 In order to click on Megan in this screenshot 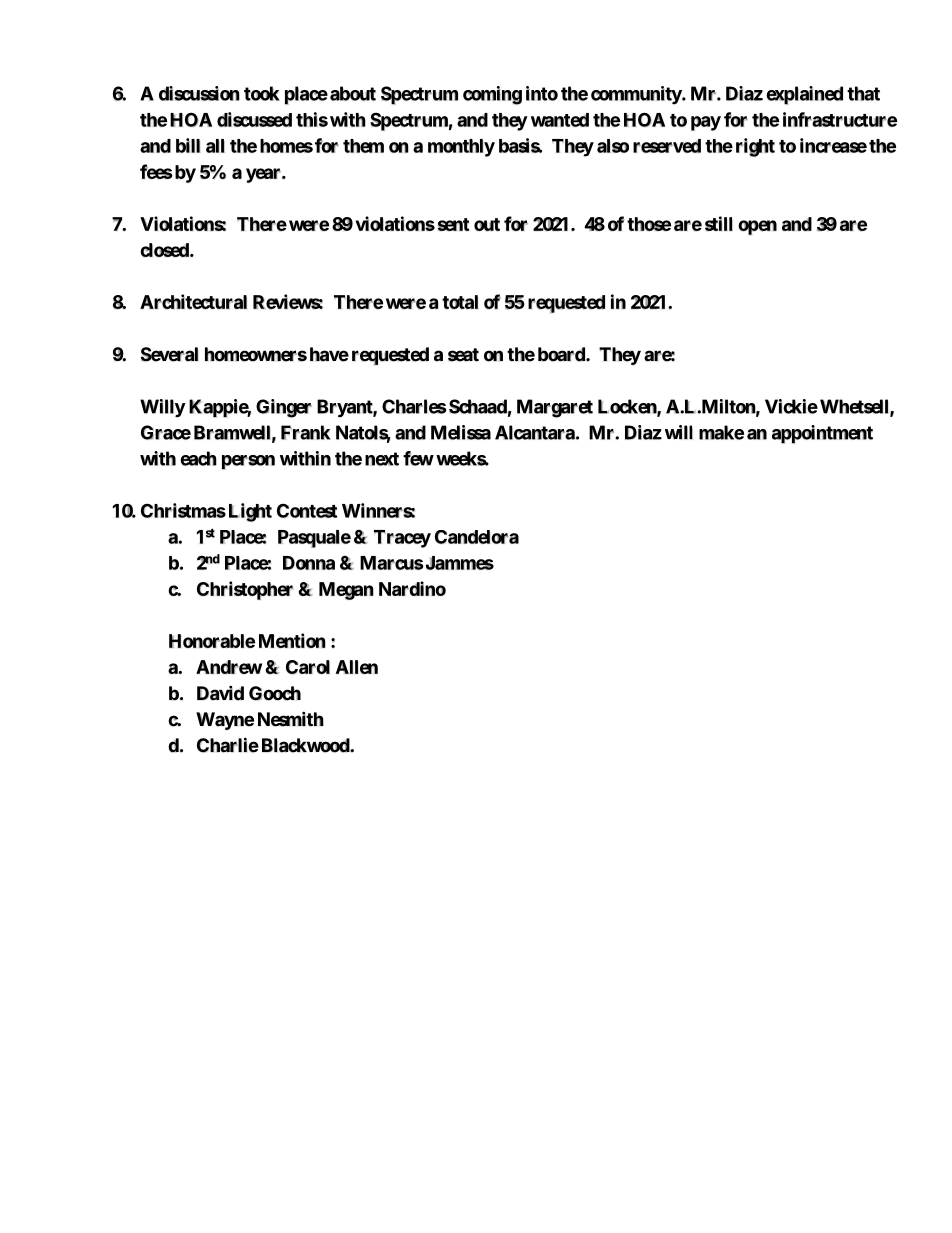, I will do `click(346, 591)`.
